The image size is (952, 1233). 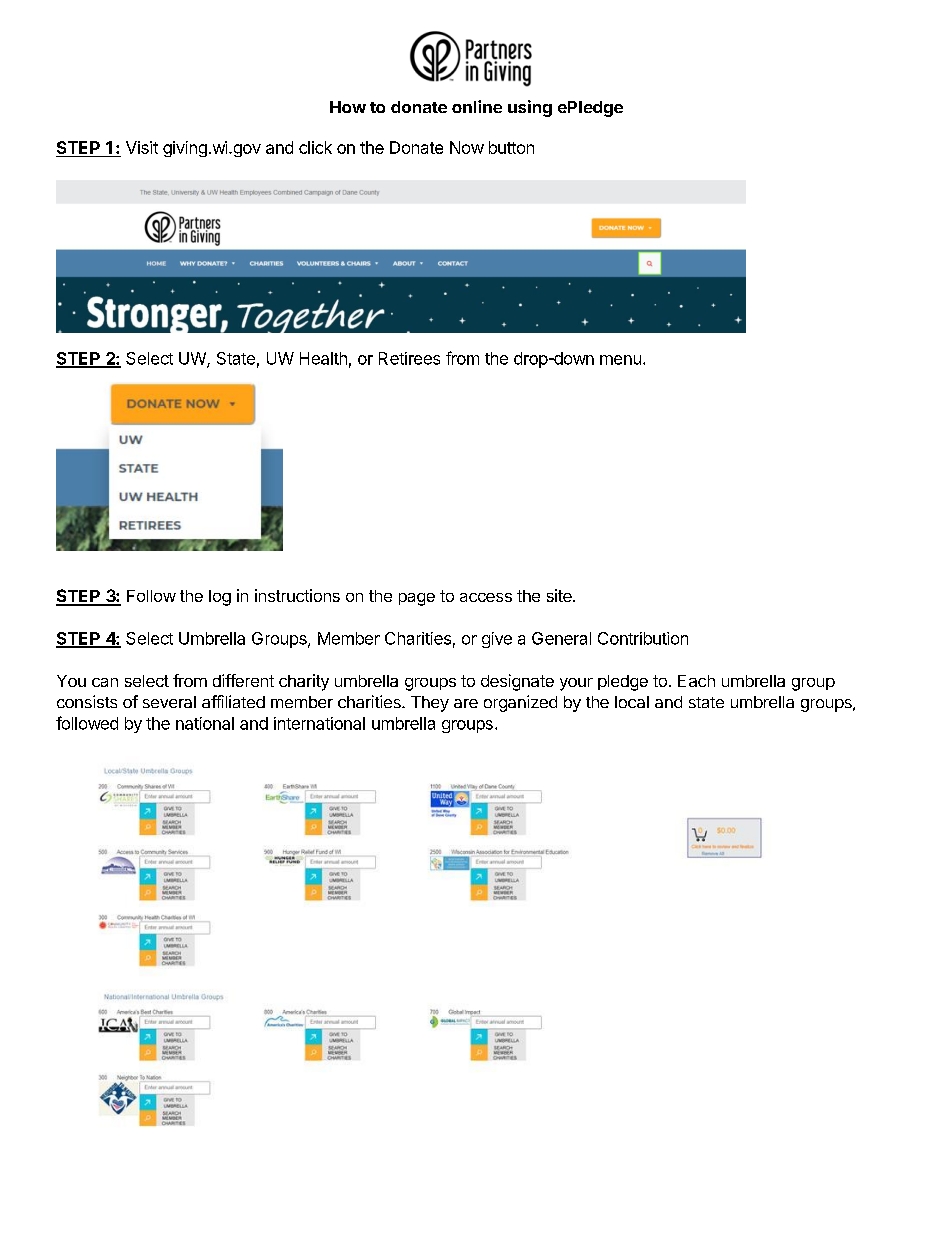 What do you see at coordinates (297, 595) in the screenshot?
I see `instructions` at bounding box center [297, 595].
